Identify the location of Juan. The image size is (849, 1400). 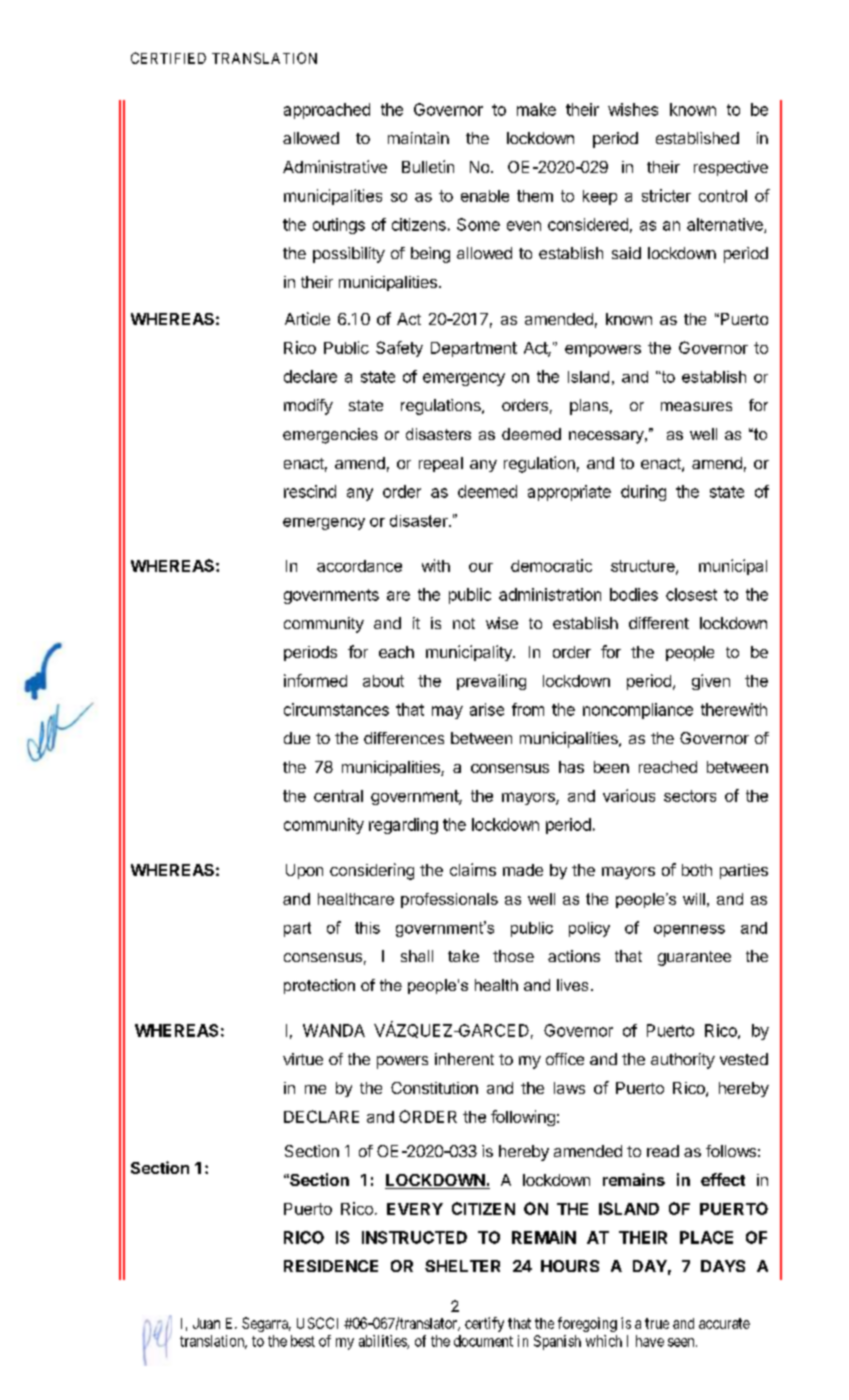
(206, 1323).
